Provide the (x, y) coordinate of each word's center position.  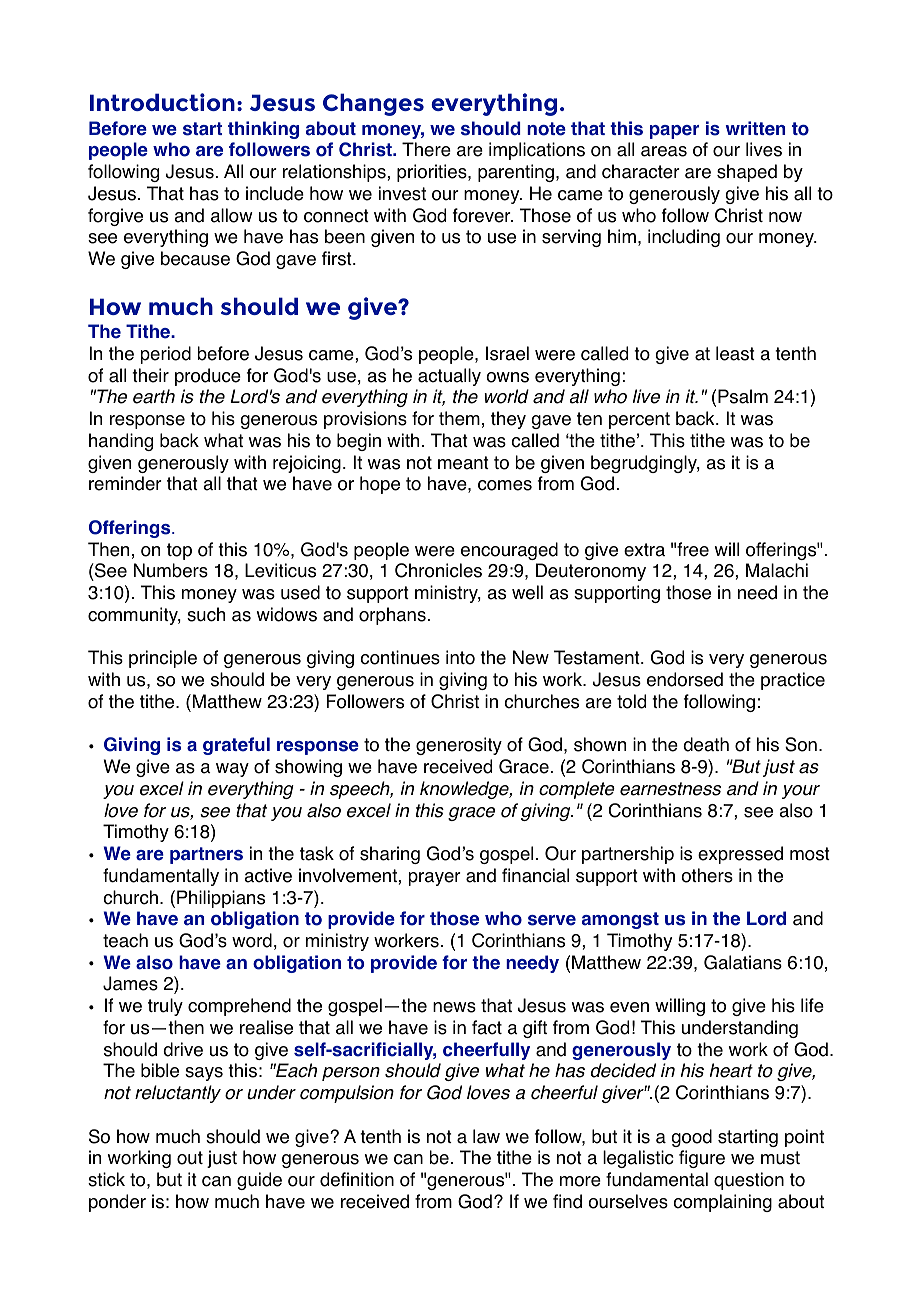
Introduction (162, 102)
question (749, 1181)
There (426, 149)
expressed (740, 855)
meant (463, 463)
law (486, 1136)
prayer (435, 879)
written (755, 128)
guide (259, 1181)
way (232, 770)
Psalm (743, 396)
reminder (125, 483)
